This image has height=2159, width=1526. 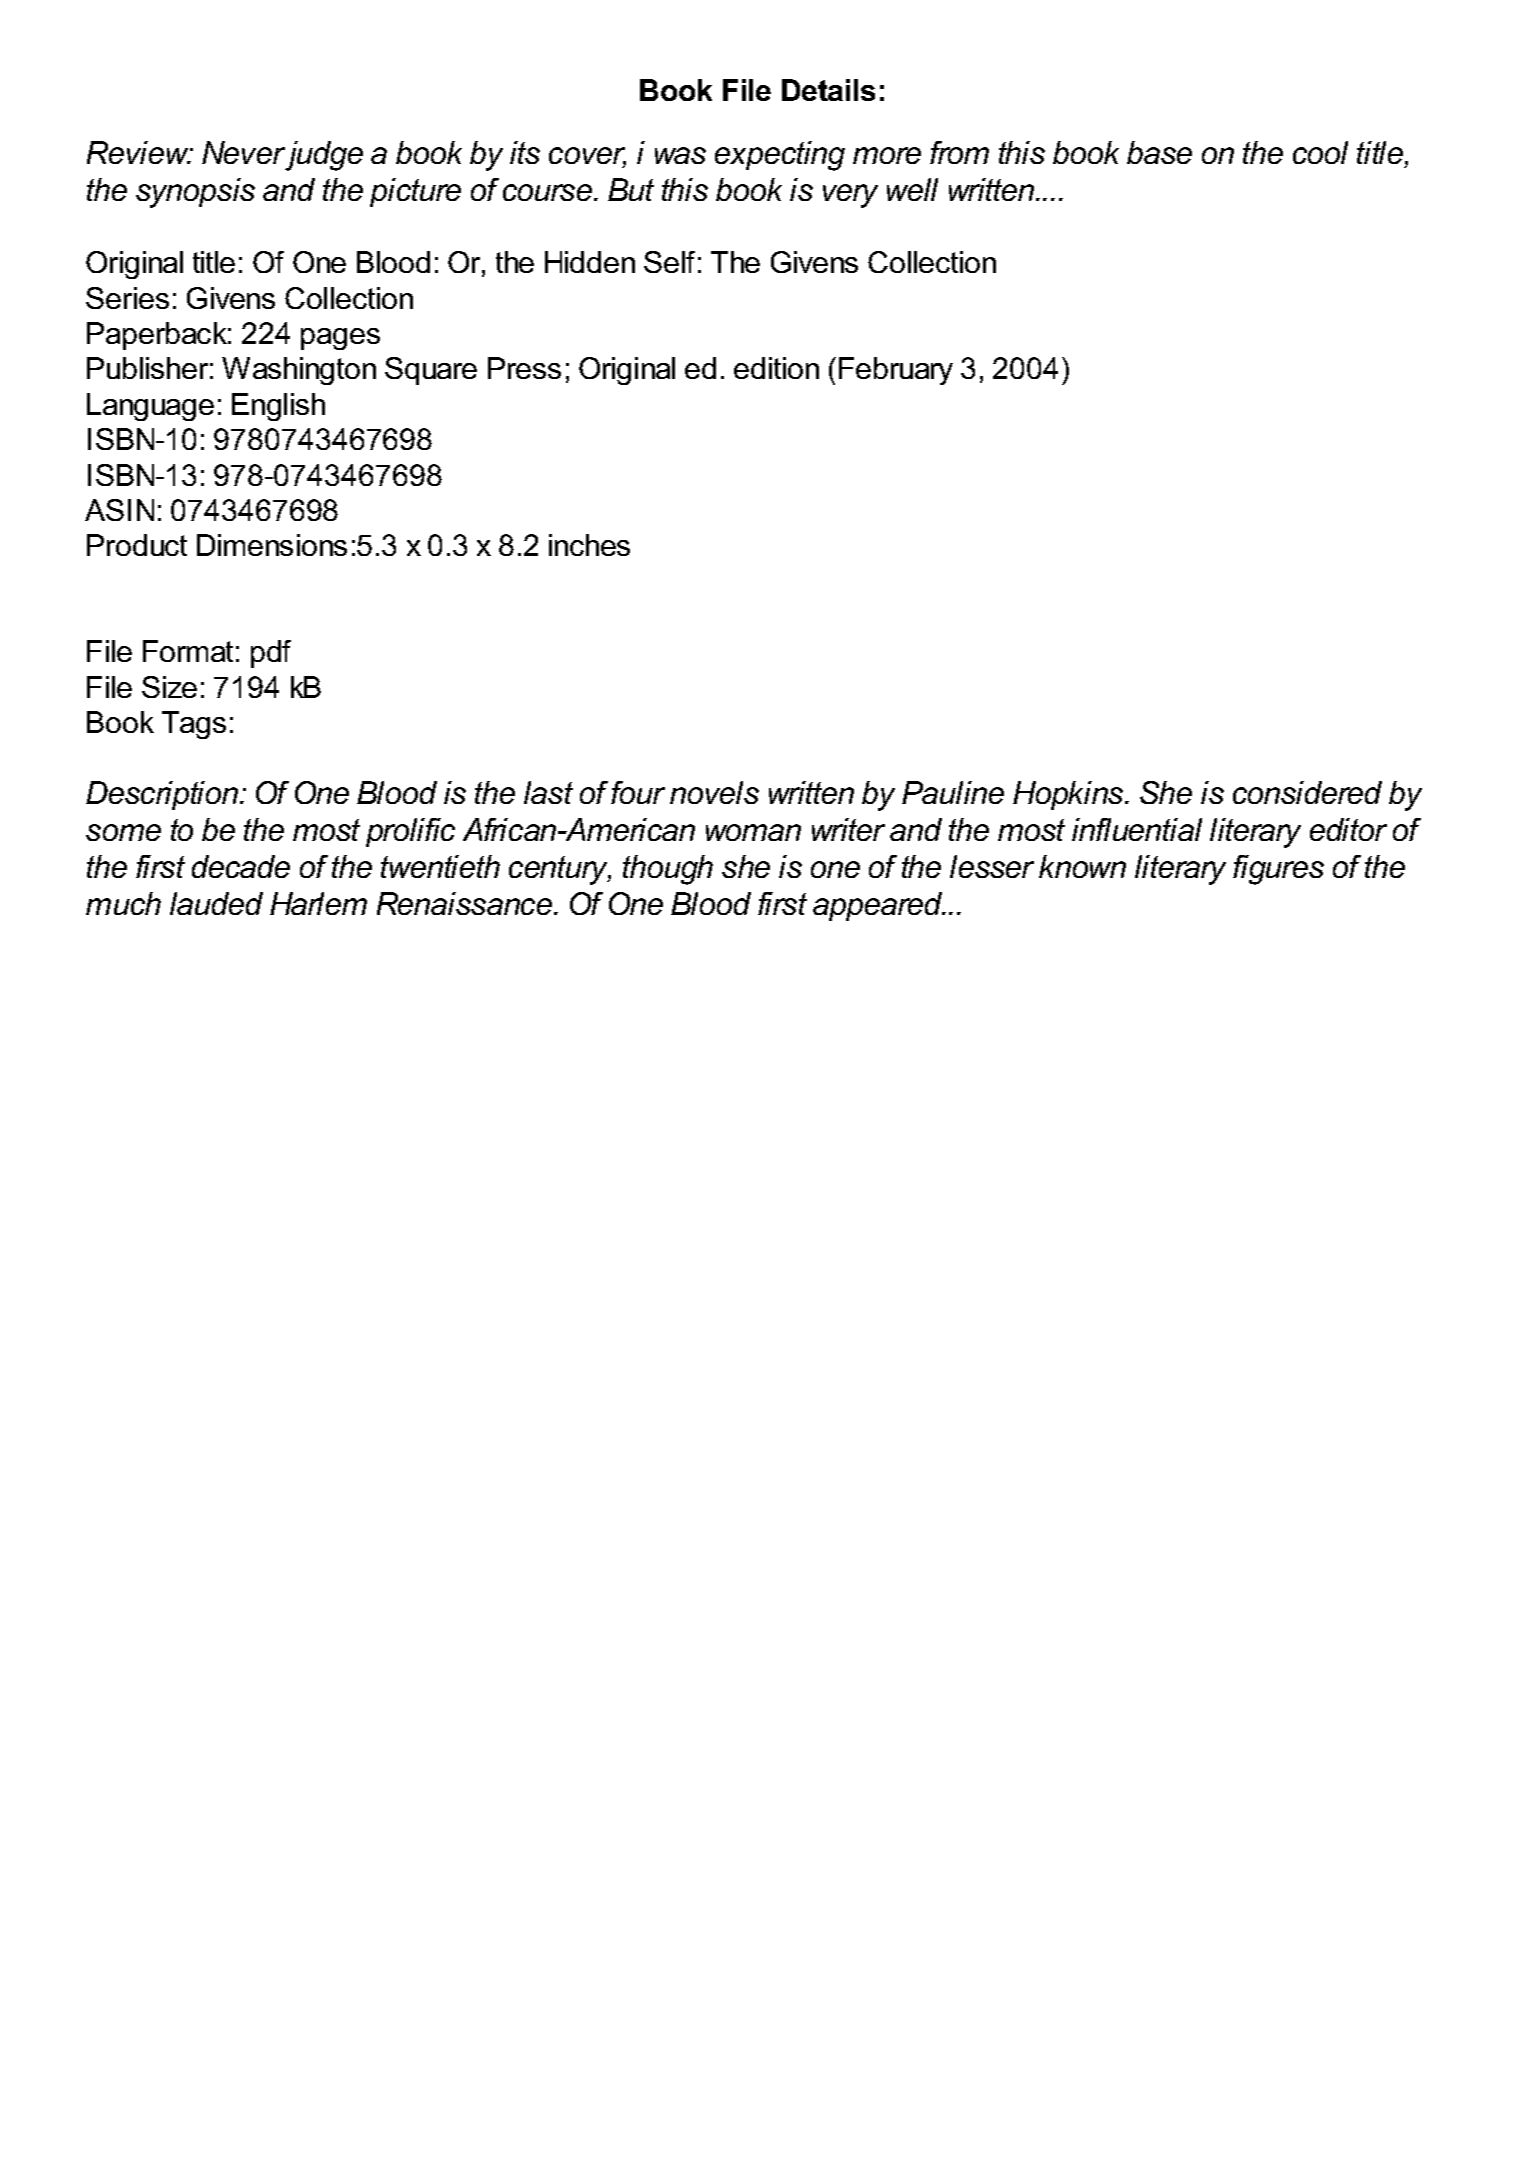 I want to click on inches, so click(x=589, y=545).
